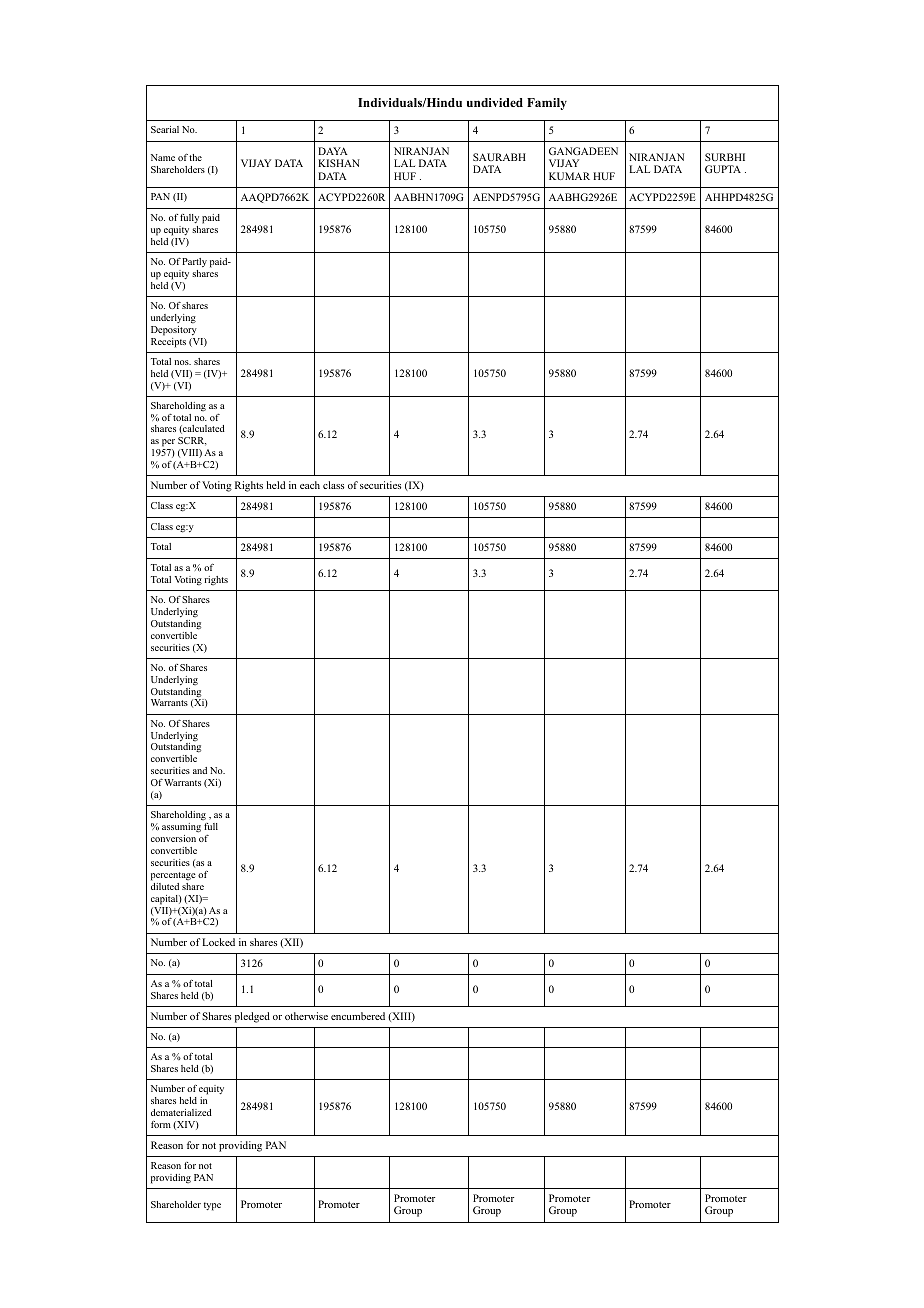 This screenshot has width=924, height=1308. I want to click on pledged, so click(252, 1017).
